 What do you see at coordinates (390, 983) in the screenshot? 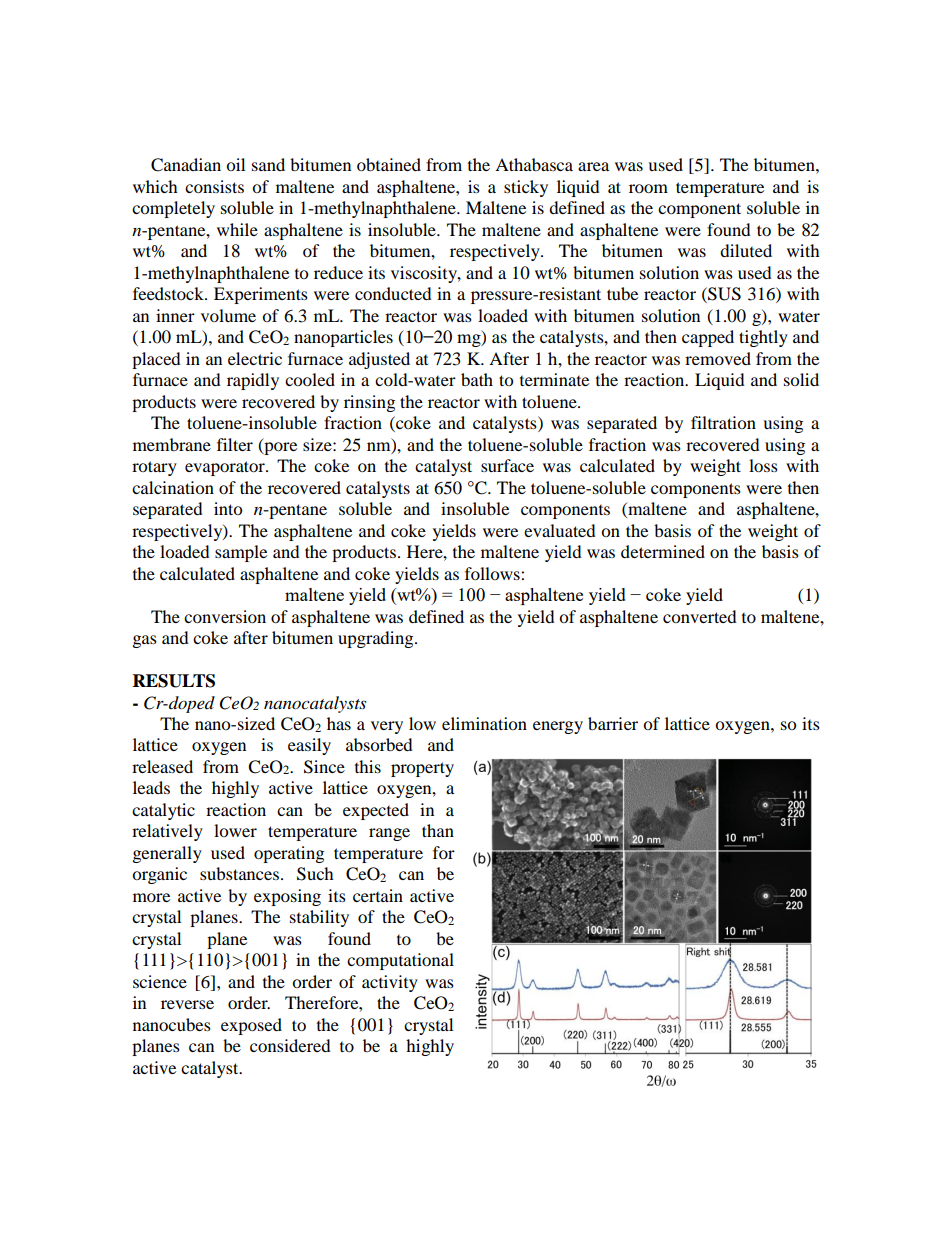
I see `activity` at bounding box center [390, 983].
